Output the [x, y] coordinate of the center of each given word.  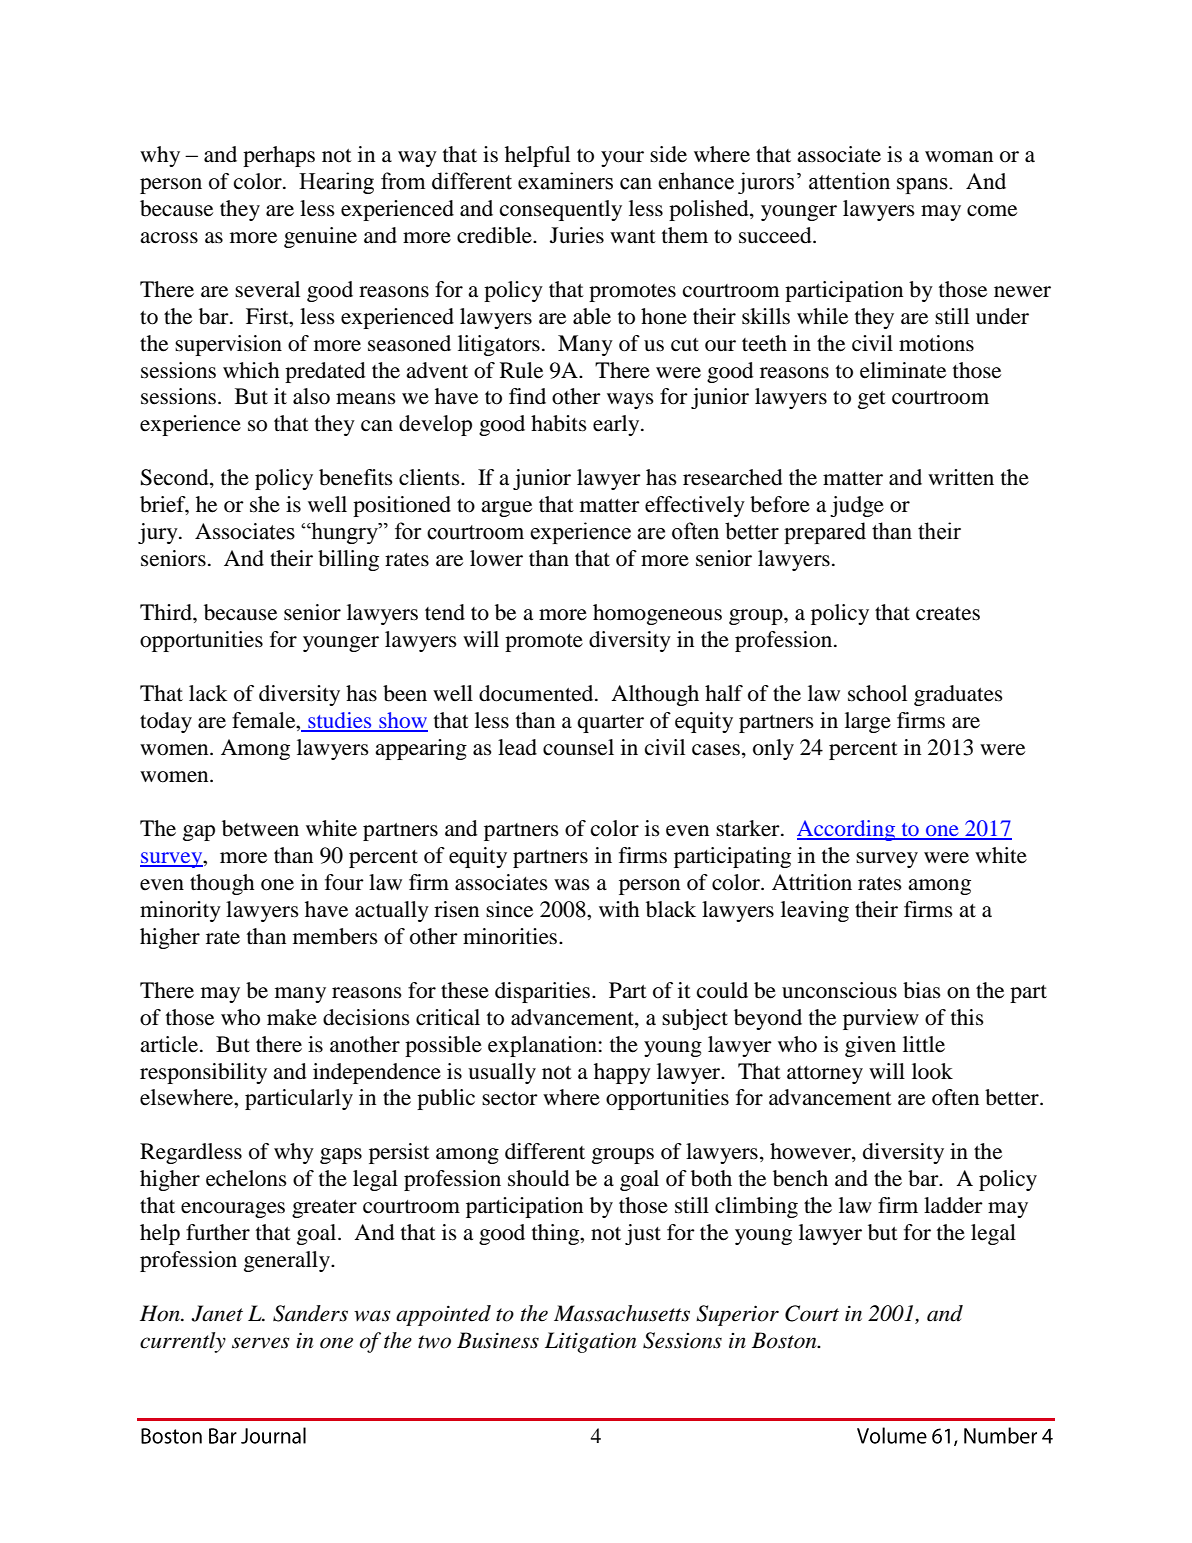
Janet [217, 1313]
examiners [565, 181]
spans [923, 186]
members [335, 936]
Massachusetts [622, 1313]
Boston [785, 1340]
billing [348, 560]
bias [922, 990]
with [619, 909]
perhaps [279, 156]
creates [948, 614]
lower [496, 558]
